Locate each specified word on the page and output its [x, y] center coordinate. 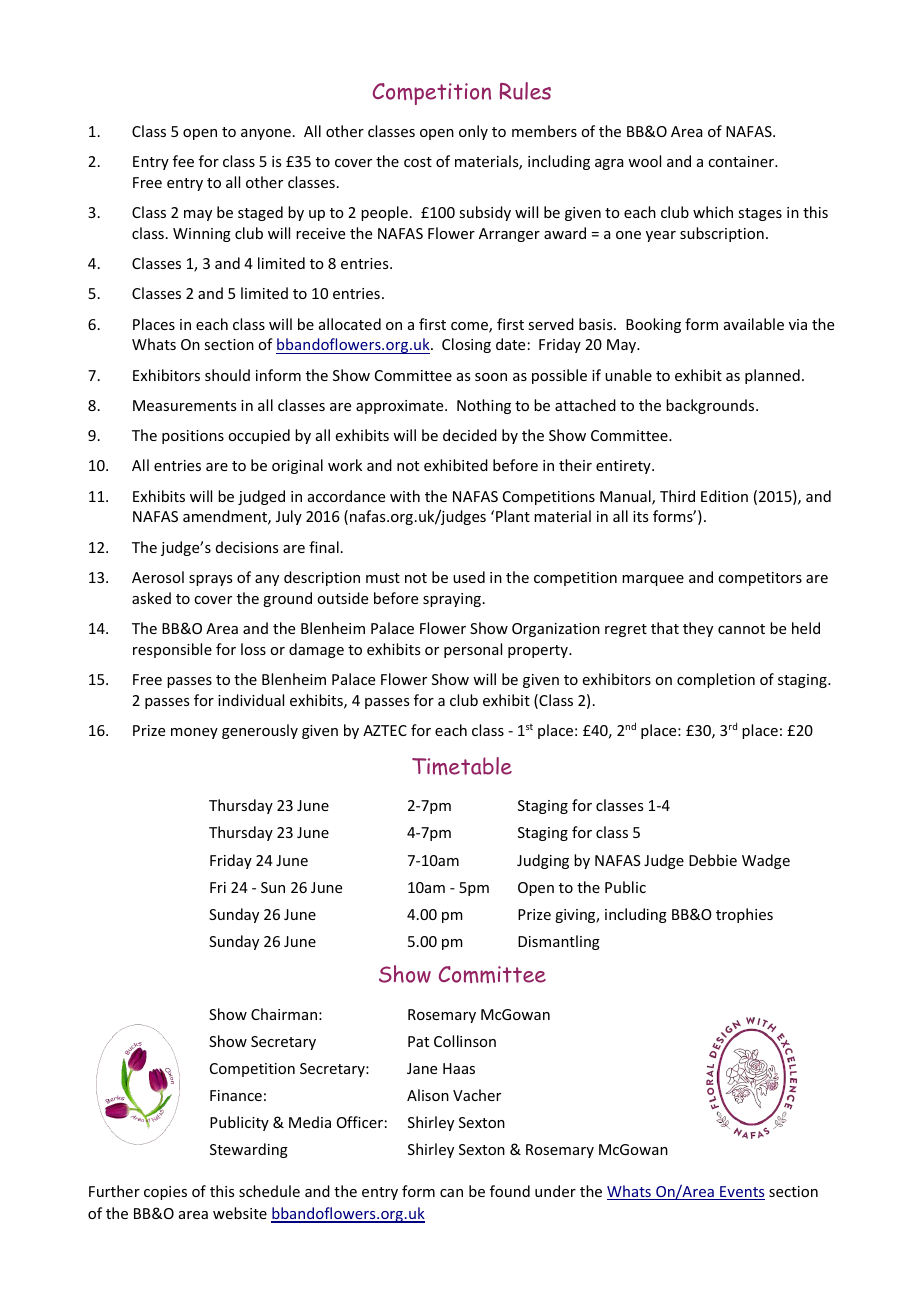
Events [741, 1193]
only [473, 132]
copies [165, 1193]
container [742, 161]
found [510, 1191]
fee [183, 161]
